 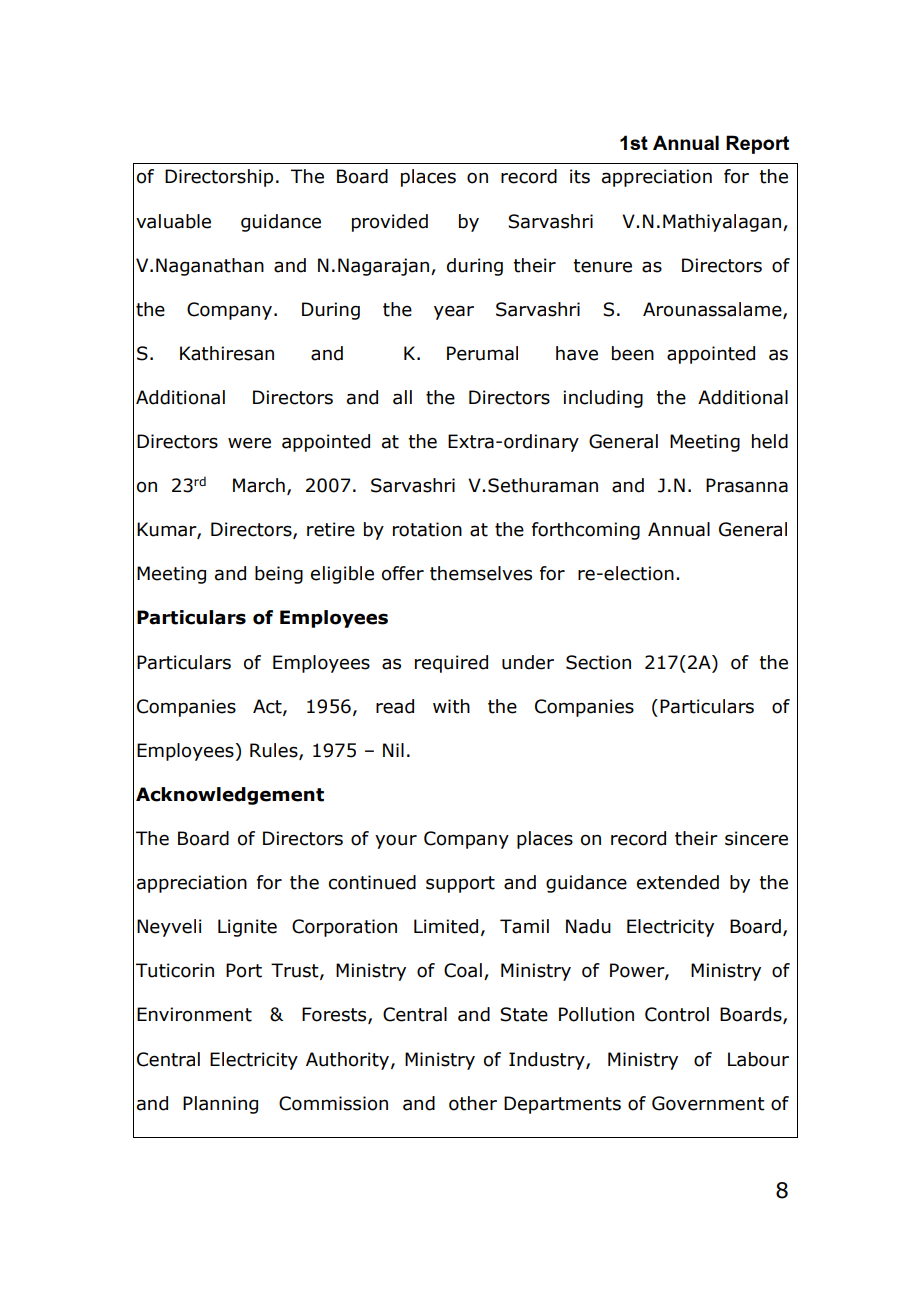 What do you see at coordinates (451, 664) in the page?
I see `required` at bounding box center [451, 664].
